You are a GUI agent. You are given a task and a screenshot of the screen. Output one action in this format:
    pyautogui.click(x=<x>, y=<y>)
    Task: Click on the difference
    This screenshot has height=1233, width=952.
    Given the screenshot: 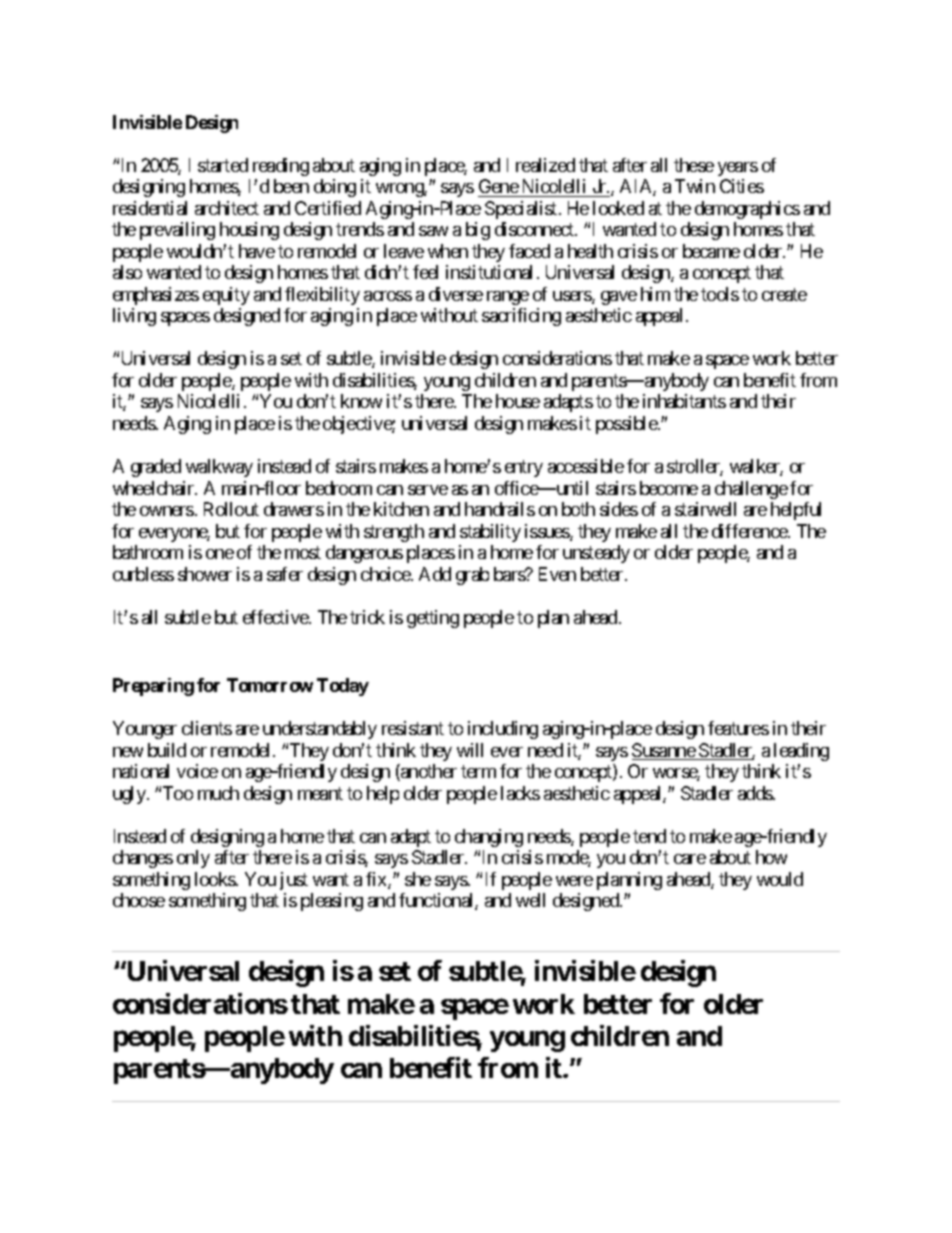 What is the action you would take?
    pyautogui.click(x=750, y=531)
